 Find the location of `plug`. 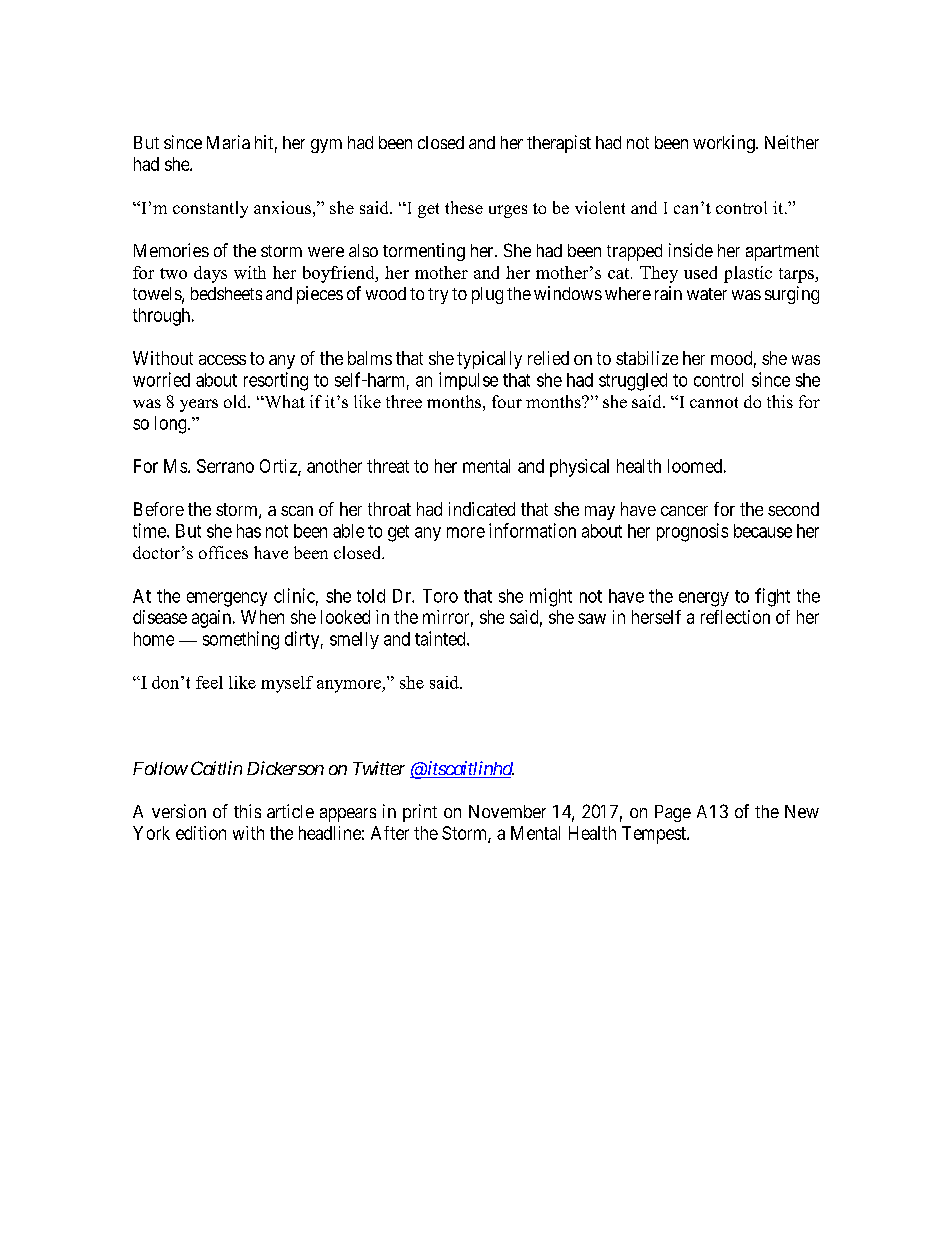

plug is located at coordinates (487, 295).
